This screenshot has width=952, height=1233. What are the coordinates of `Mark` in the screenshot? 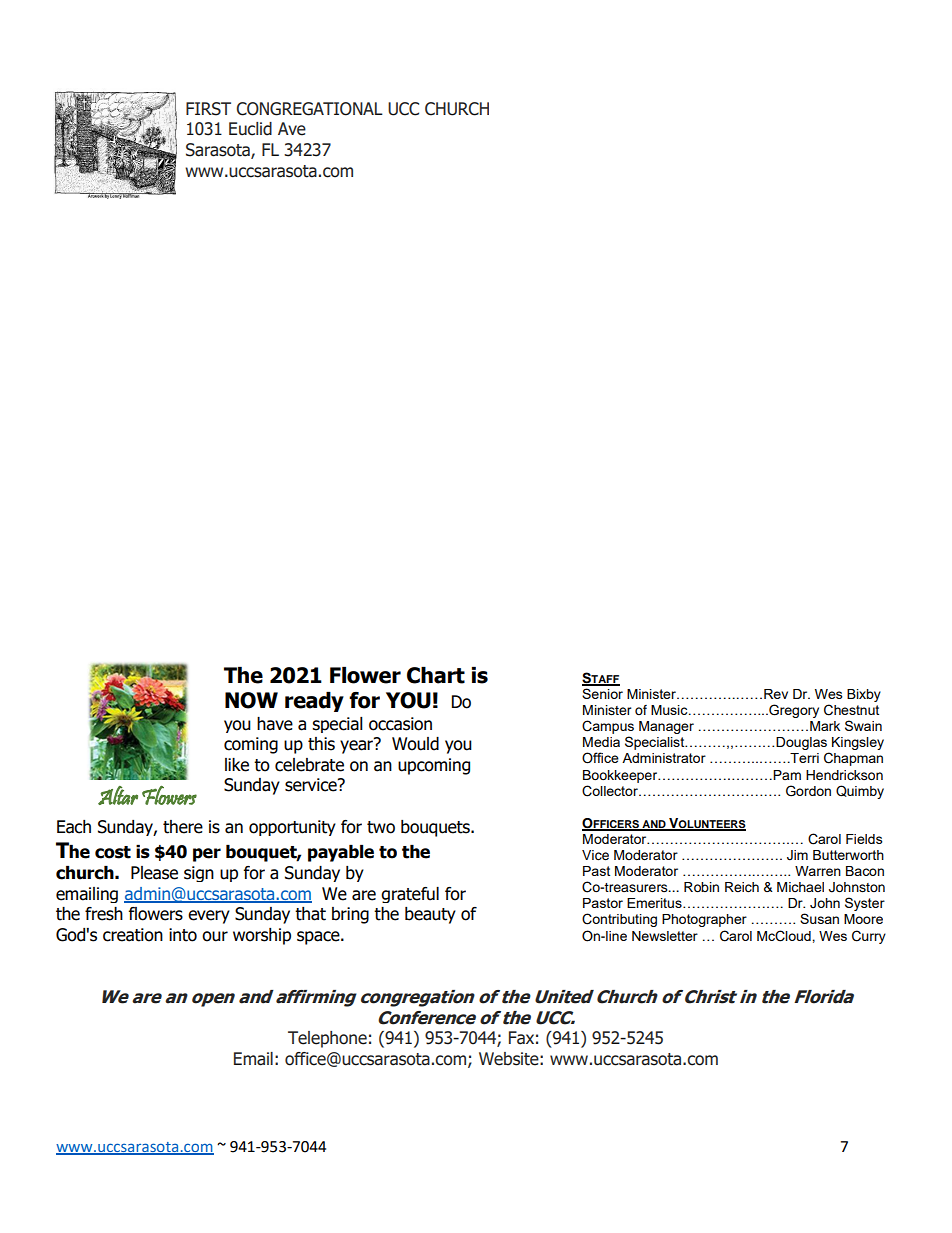 It's located at (825, 726).
